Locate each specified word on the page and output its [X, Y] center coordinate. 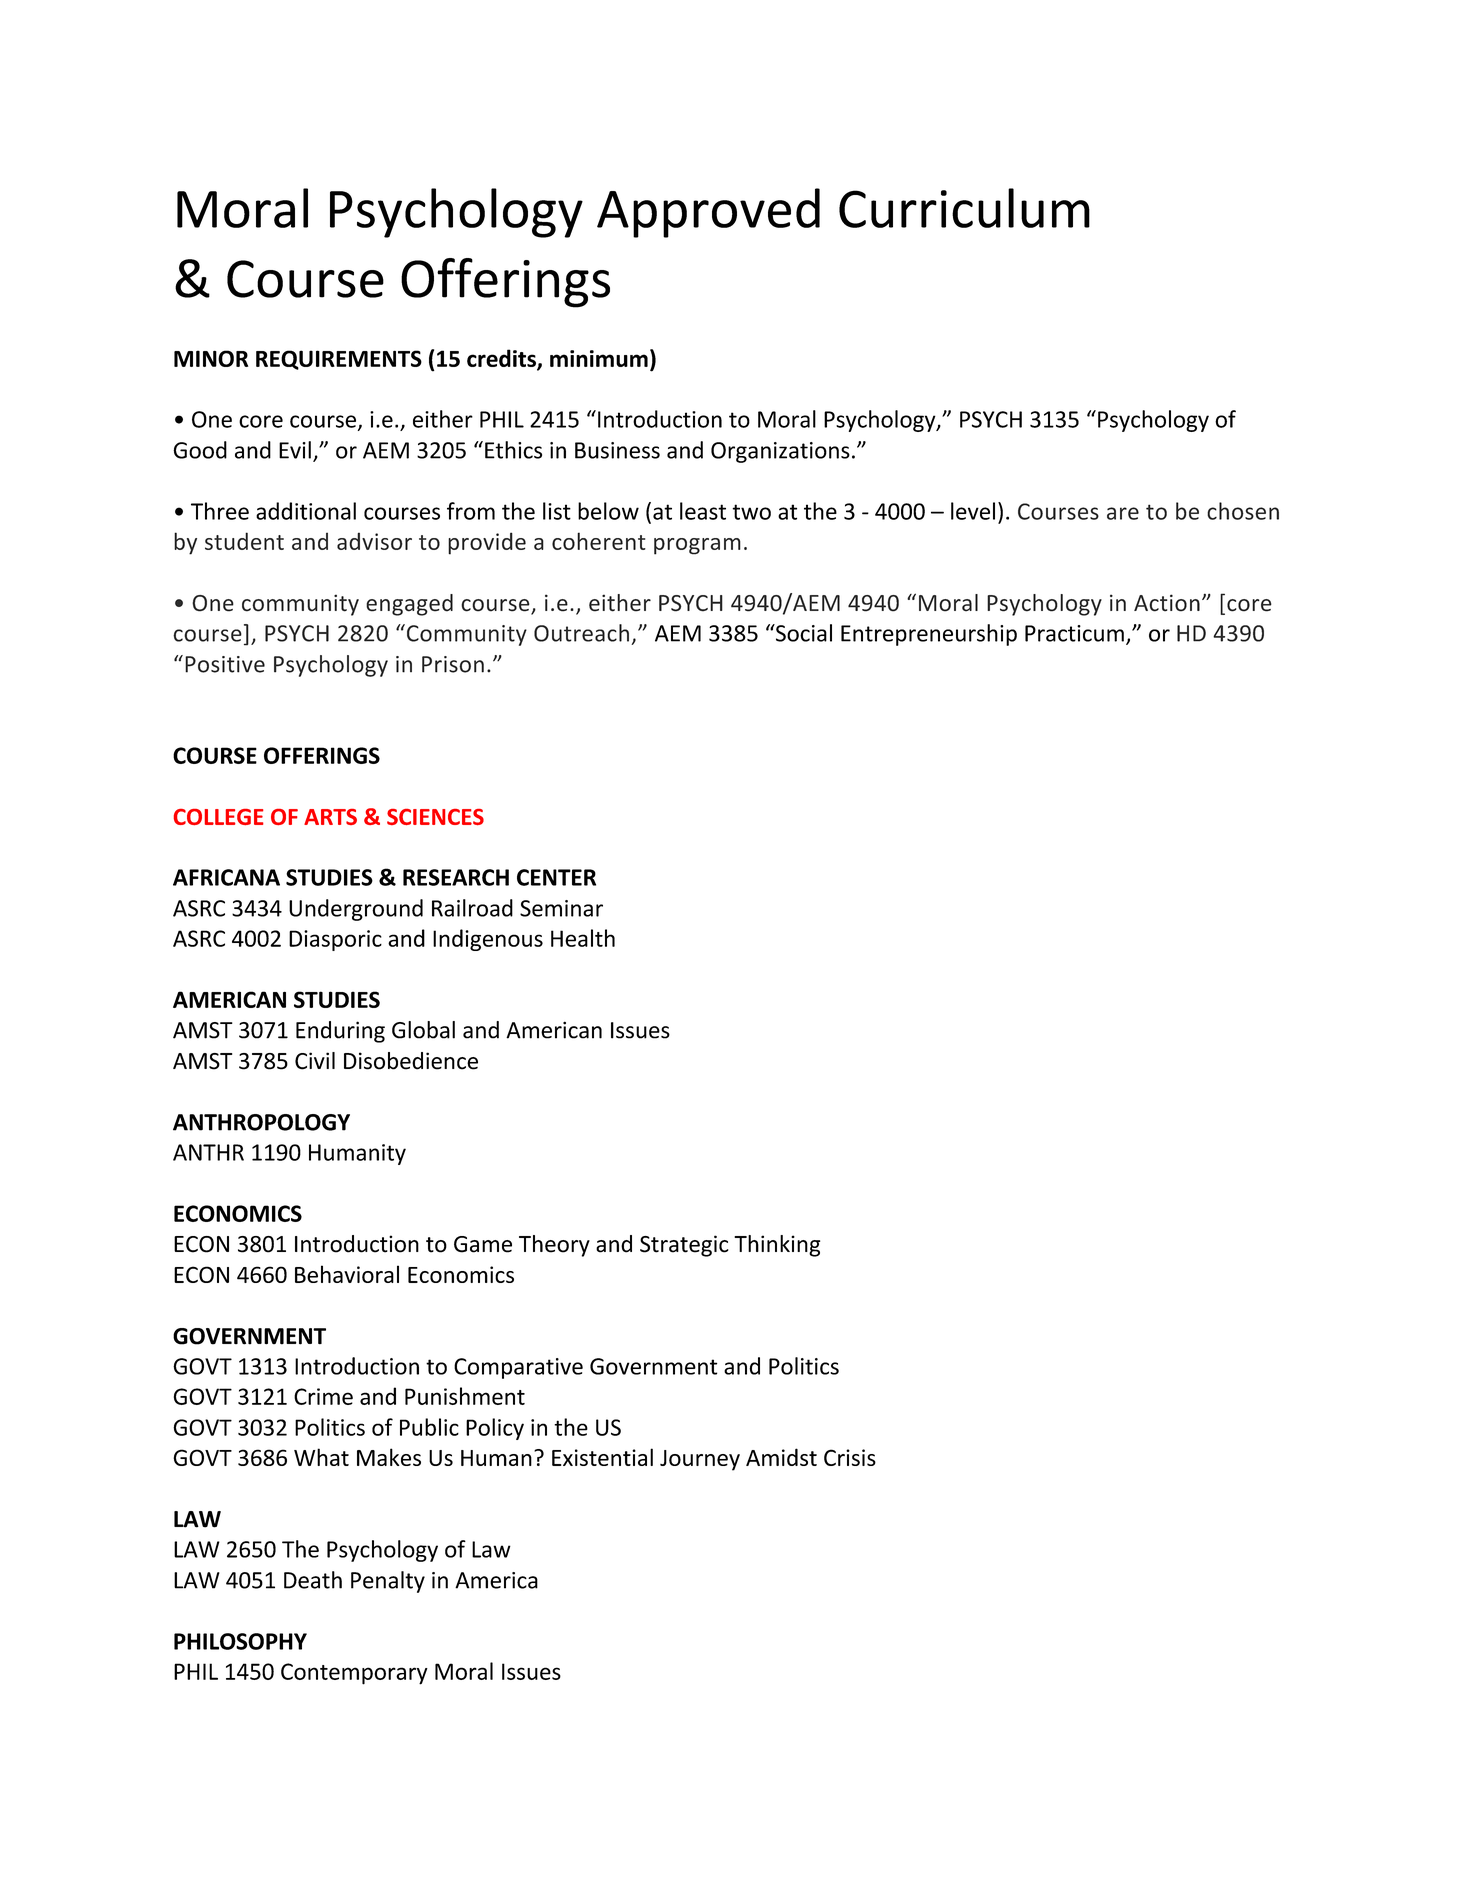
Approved [708, 213]
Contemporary [354, 1674]
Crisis [850, 1457]
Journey [700, 1460]
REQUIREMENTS [339, 360]
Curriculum [964, 208]
